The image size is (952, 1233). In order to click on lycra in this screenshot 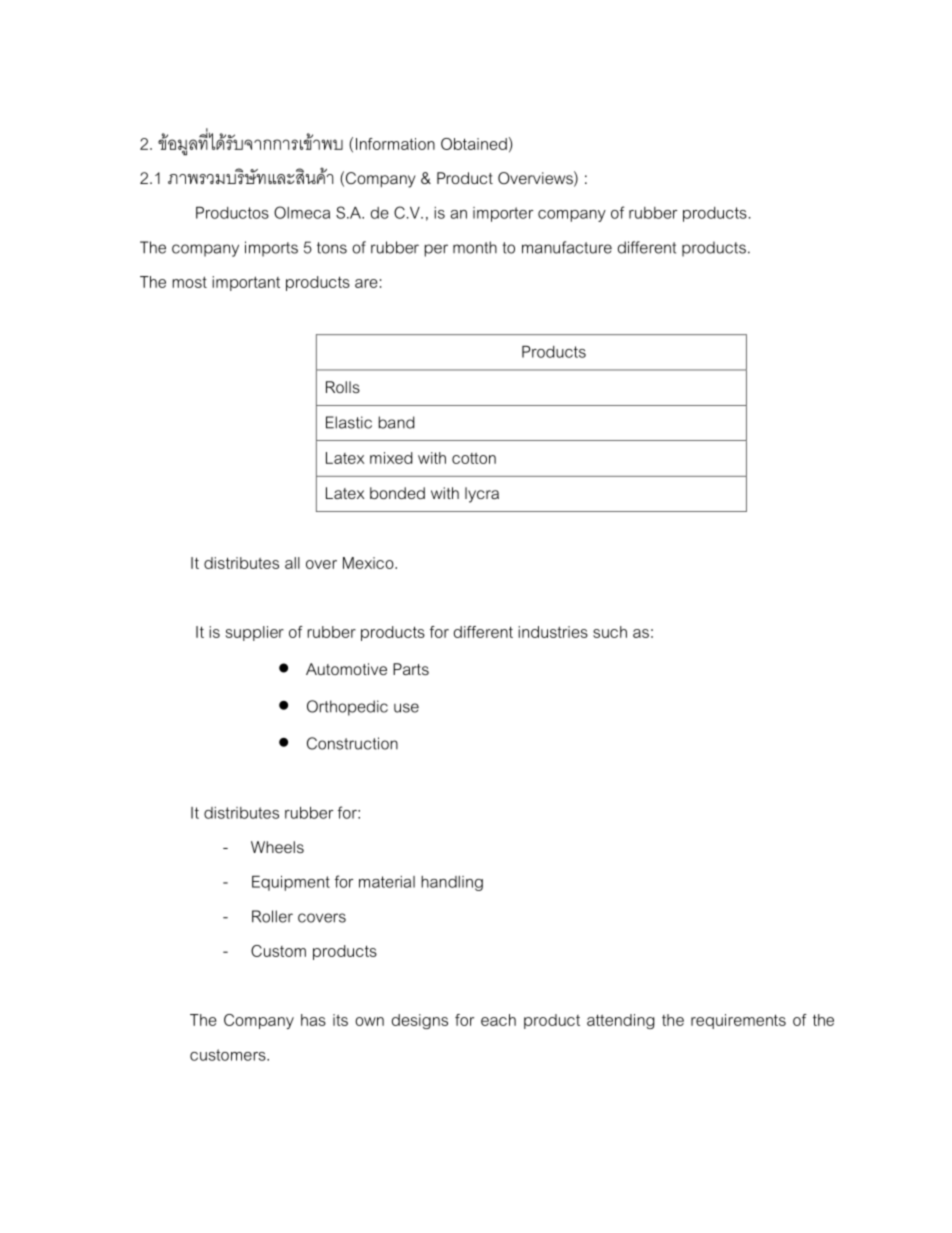, I will do `click(482, 495)`.
